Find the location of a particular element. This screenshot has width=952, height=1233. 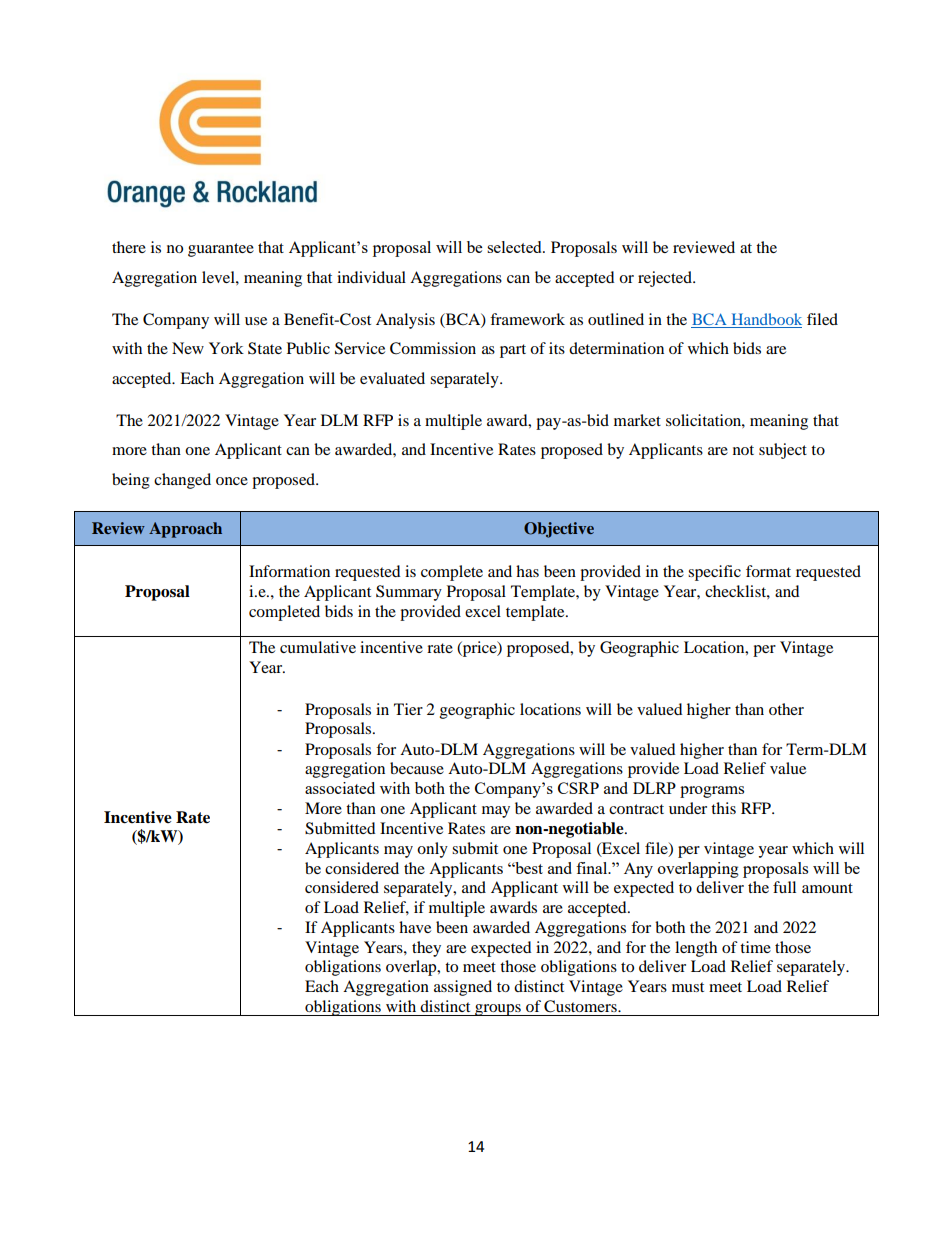

not is located at coordinates (743, 450).
